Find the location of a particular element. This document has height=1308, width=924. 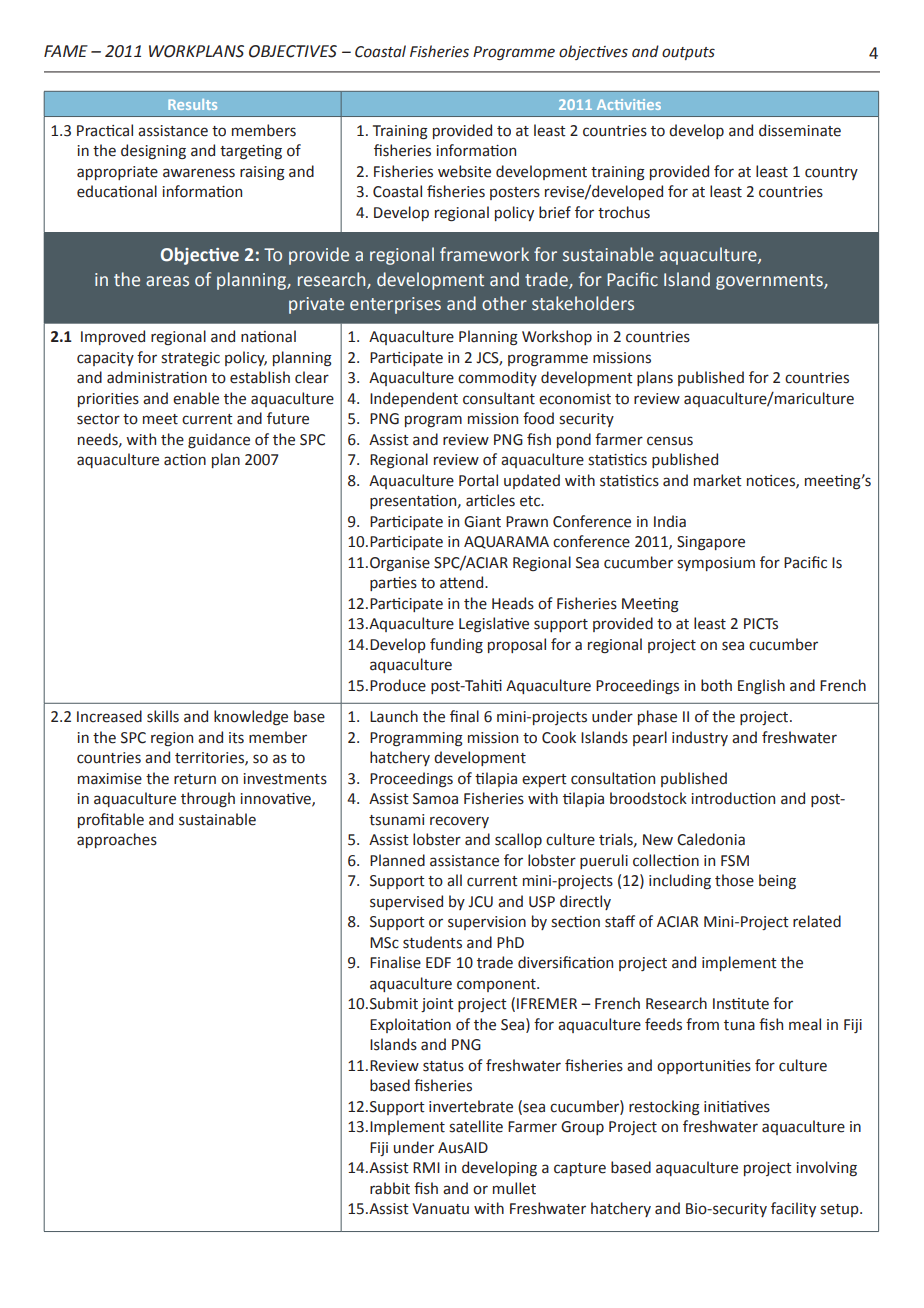

Vanuatu is located at coordinates (440, 1209).
